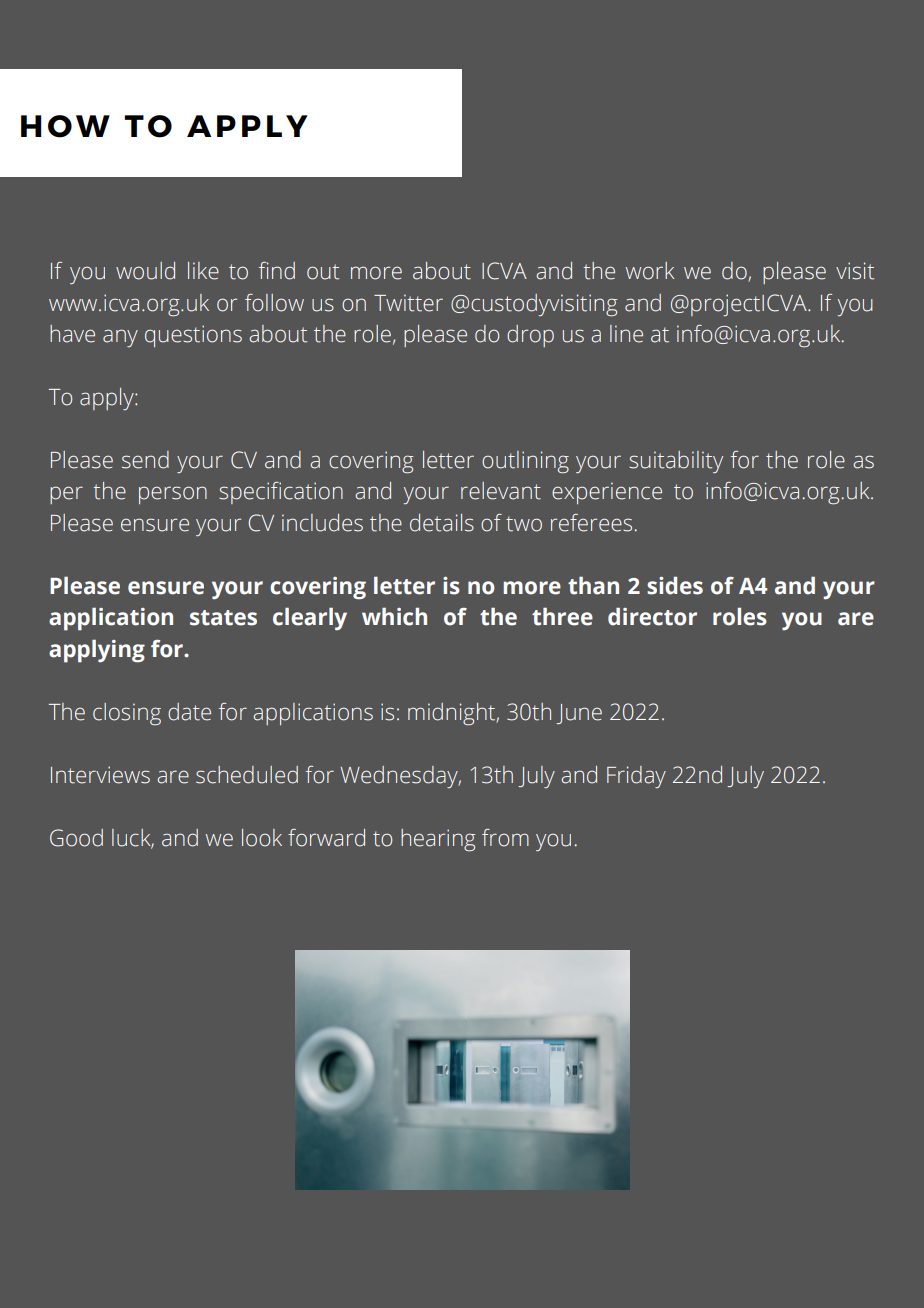 The image size is (924, 1308). I want to click on work, so click(650, 271).
